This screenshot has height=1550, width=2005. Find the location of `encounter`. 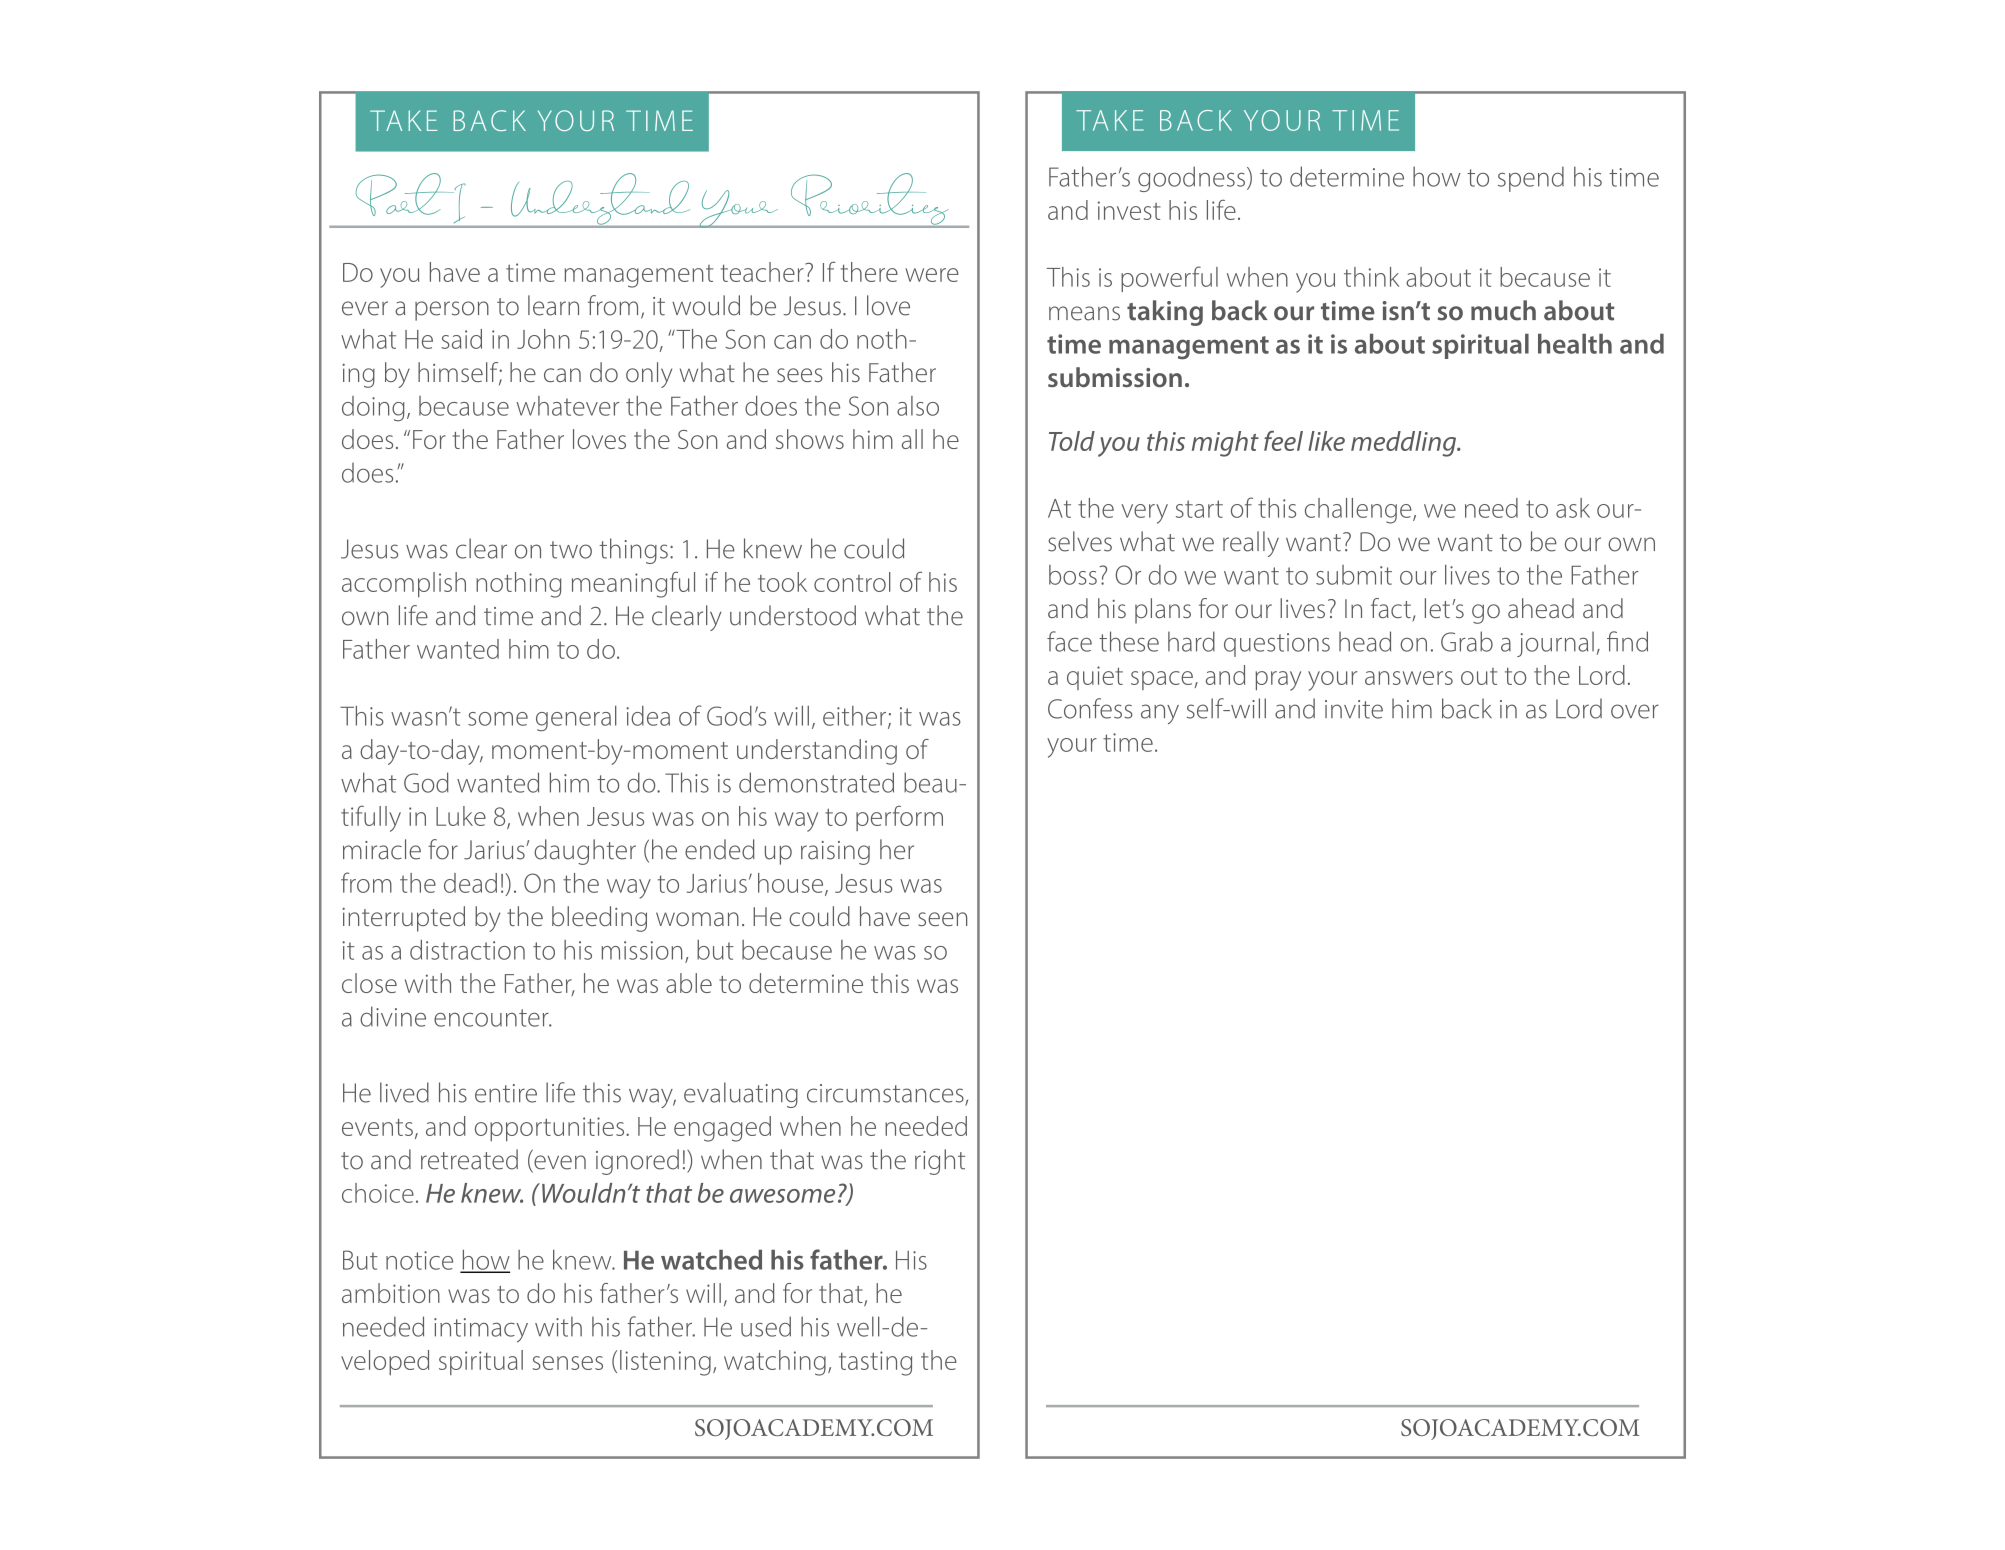

encounter is located at coordinates (492, 1018).
